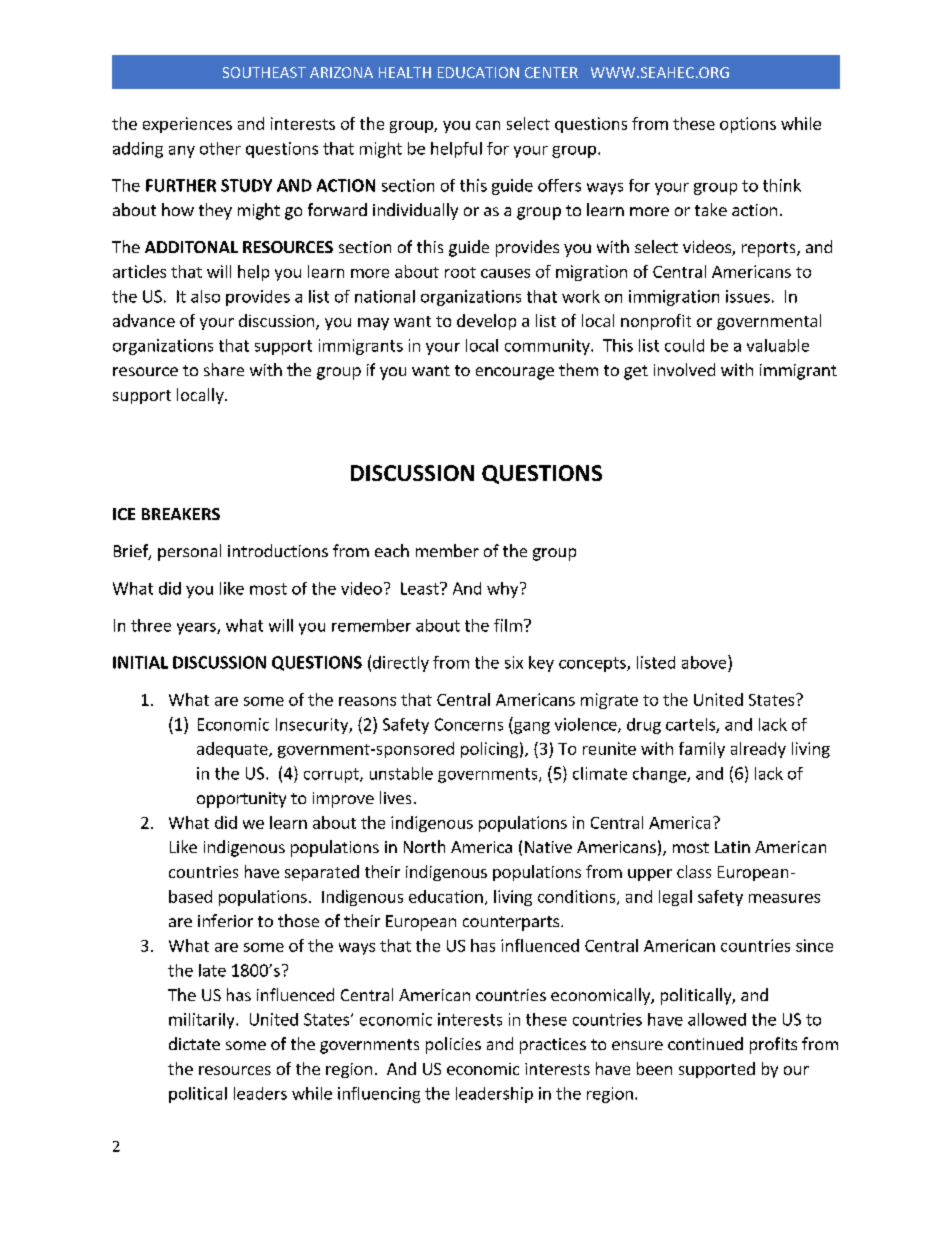 Image resolution: width=952 pixels, height=1233 pixels. Describe the element at coordinates (187, 125) in the page. I see `experiences` at that location.
